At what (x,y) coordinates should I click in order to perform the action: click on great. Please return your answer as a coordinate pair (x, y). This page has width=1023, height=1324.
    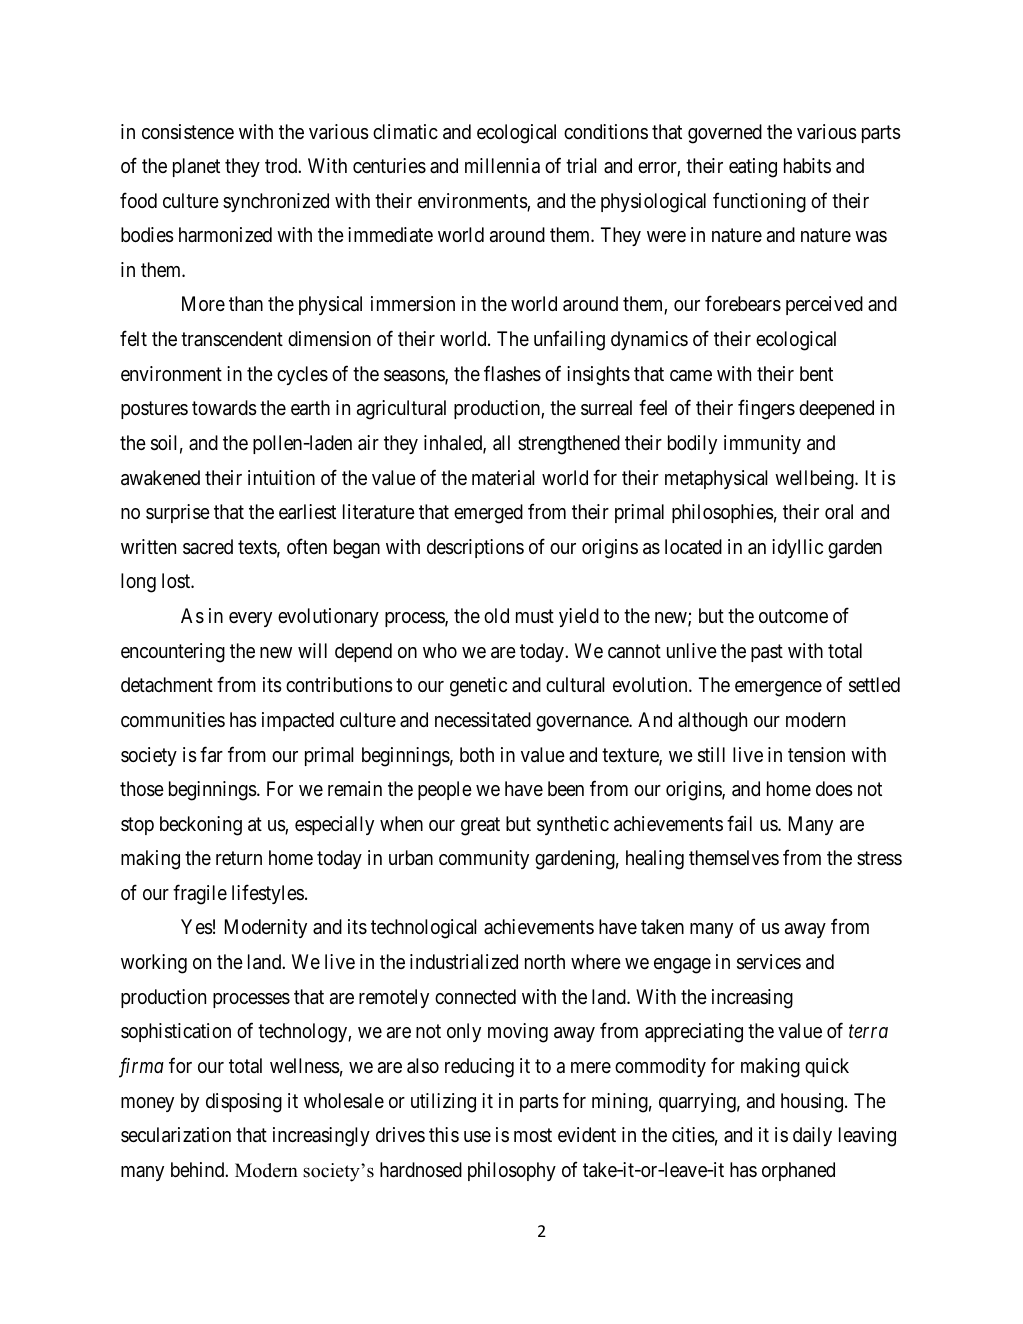
    Looking at the image, I should click on (480, 826).
